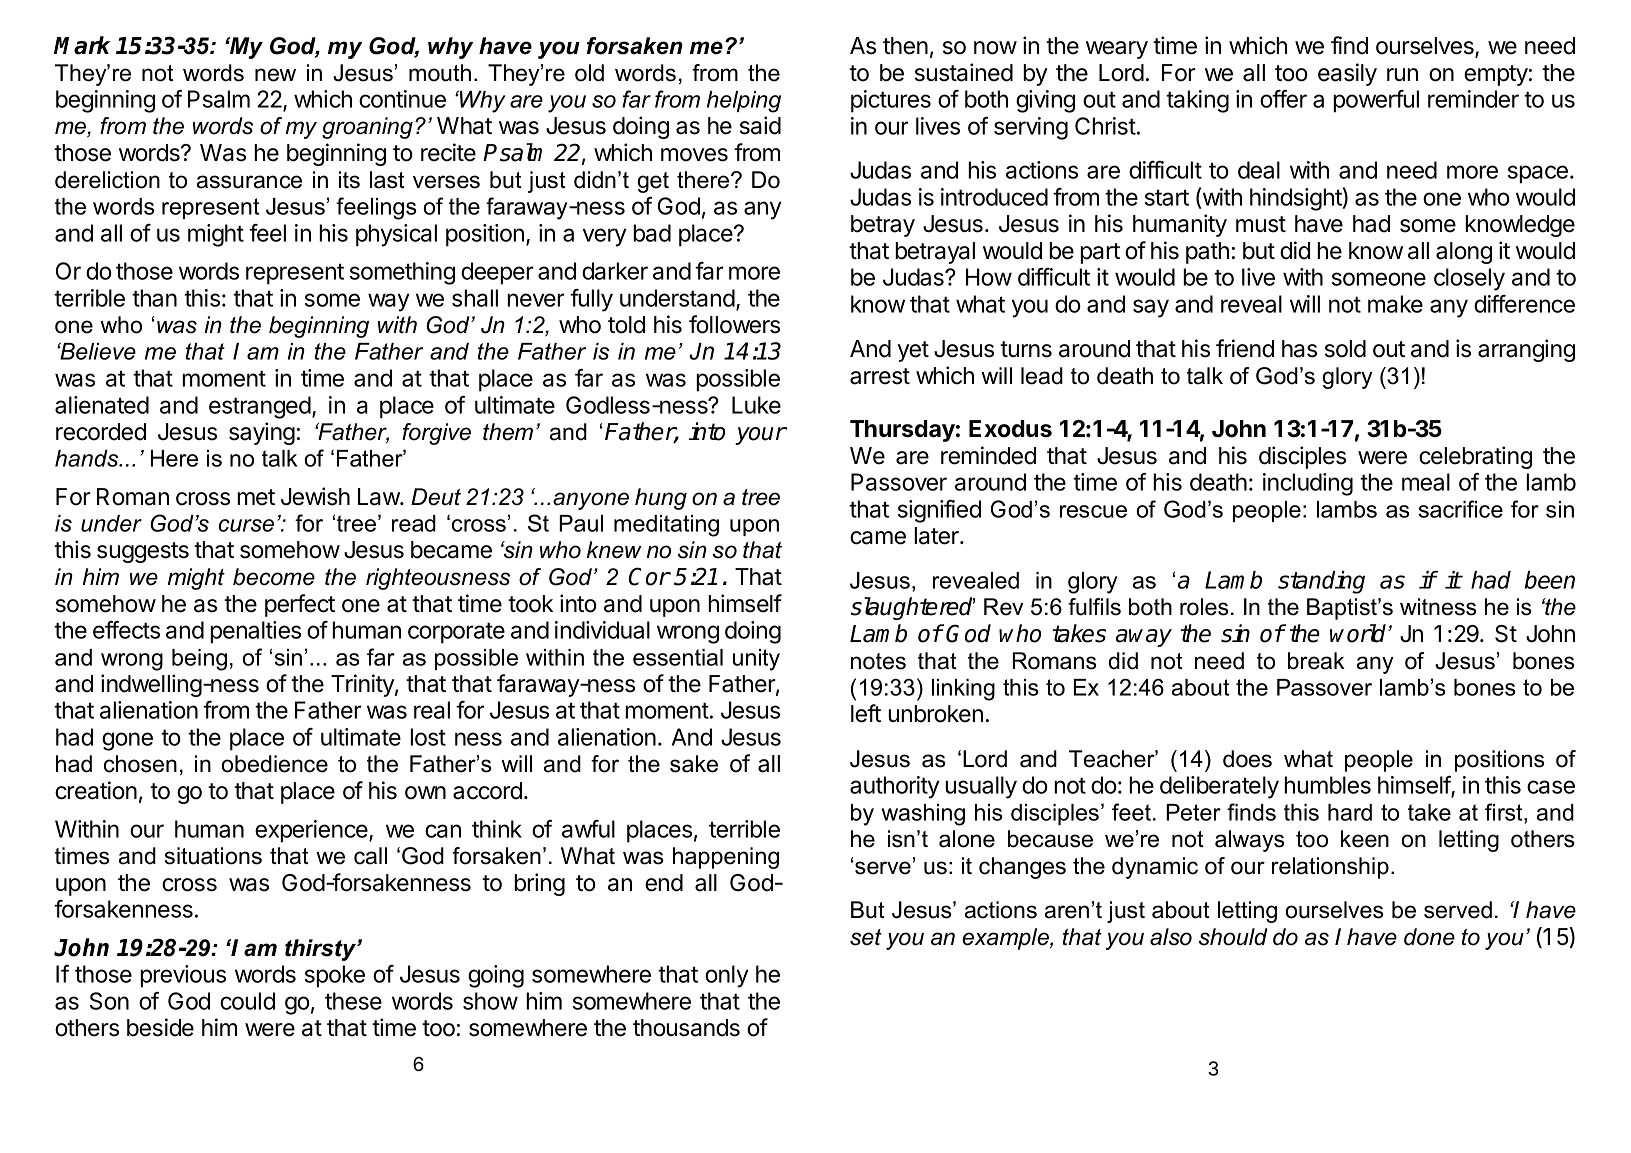 The height and width of the screenshot is (1153, 1631). I want to click on pictures, so click(891, 101).
